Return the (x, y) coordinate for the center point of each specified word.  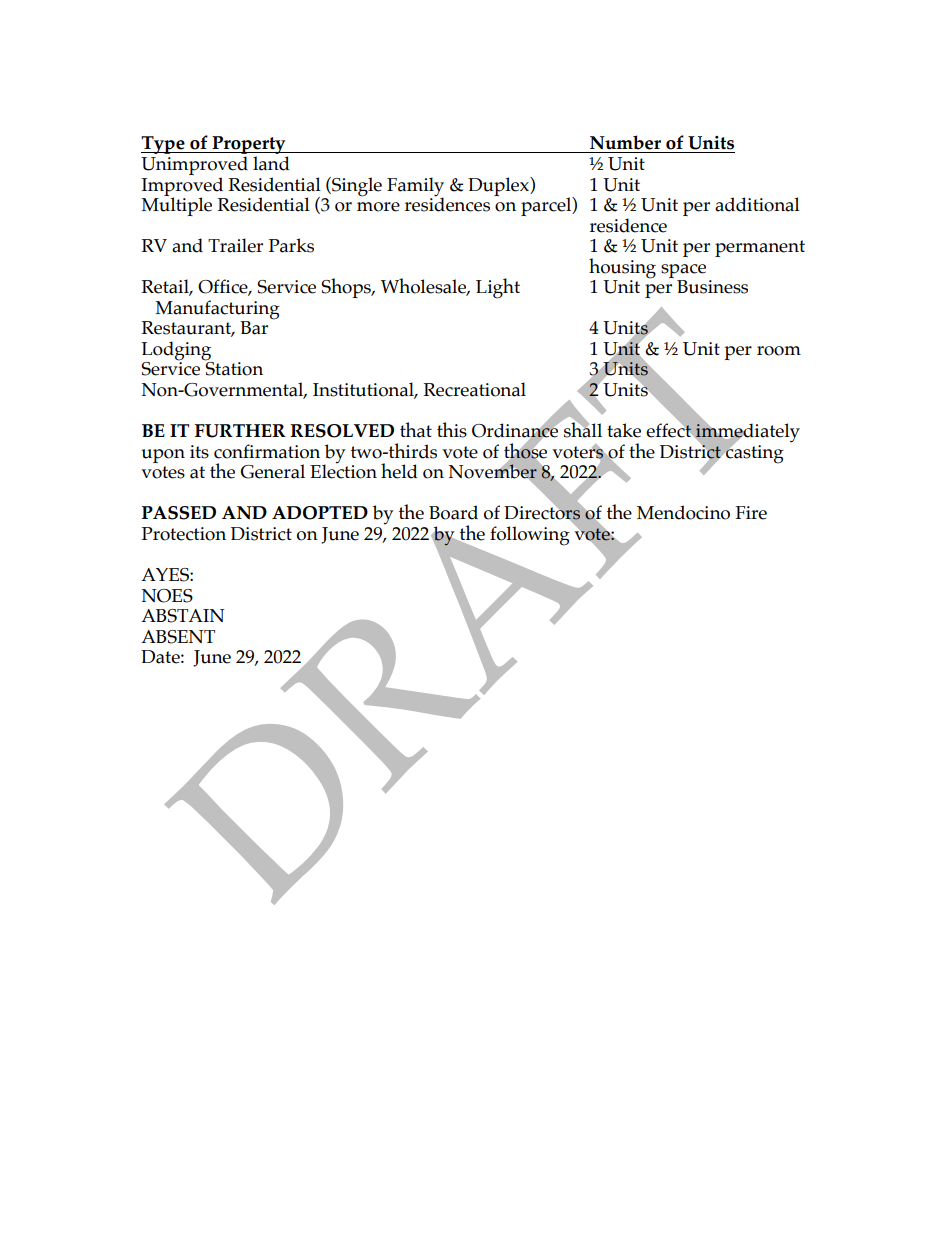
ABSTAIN (182, 616)
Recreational (474, 389)
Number (625, 142)
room (779, 351)
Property (249, 146)
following (530, 536)
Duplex (499, 186)
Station (234, 368)
